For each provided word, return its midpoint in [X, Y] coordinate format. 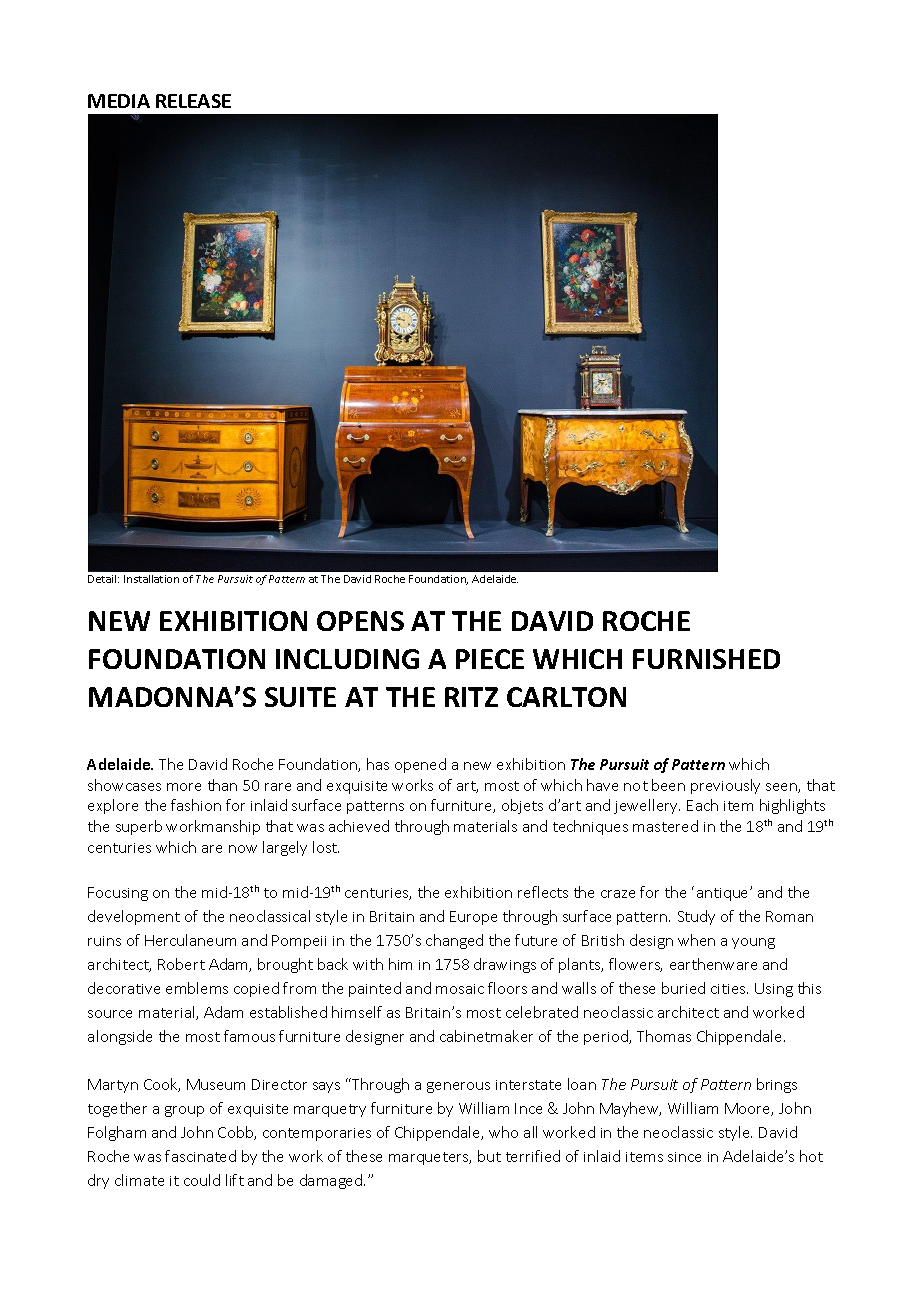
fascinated [200, 1156]
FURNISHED [706, 659]
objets [522, 806]
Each [702, 805]
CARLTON [566, 697]
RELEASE [193, 101]
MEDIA [119, 101]
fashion [196, 805]
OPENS [360, 621]
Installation [151, 579]
